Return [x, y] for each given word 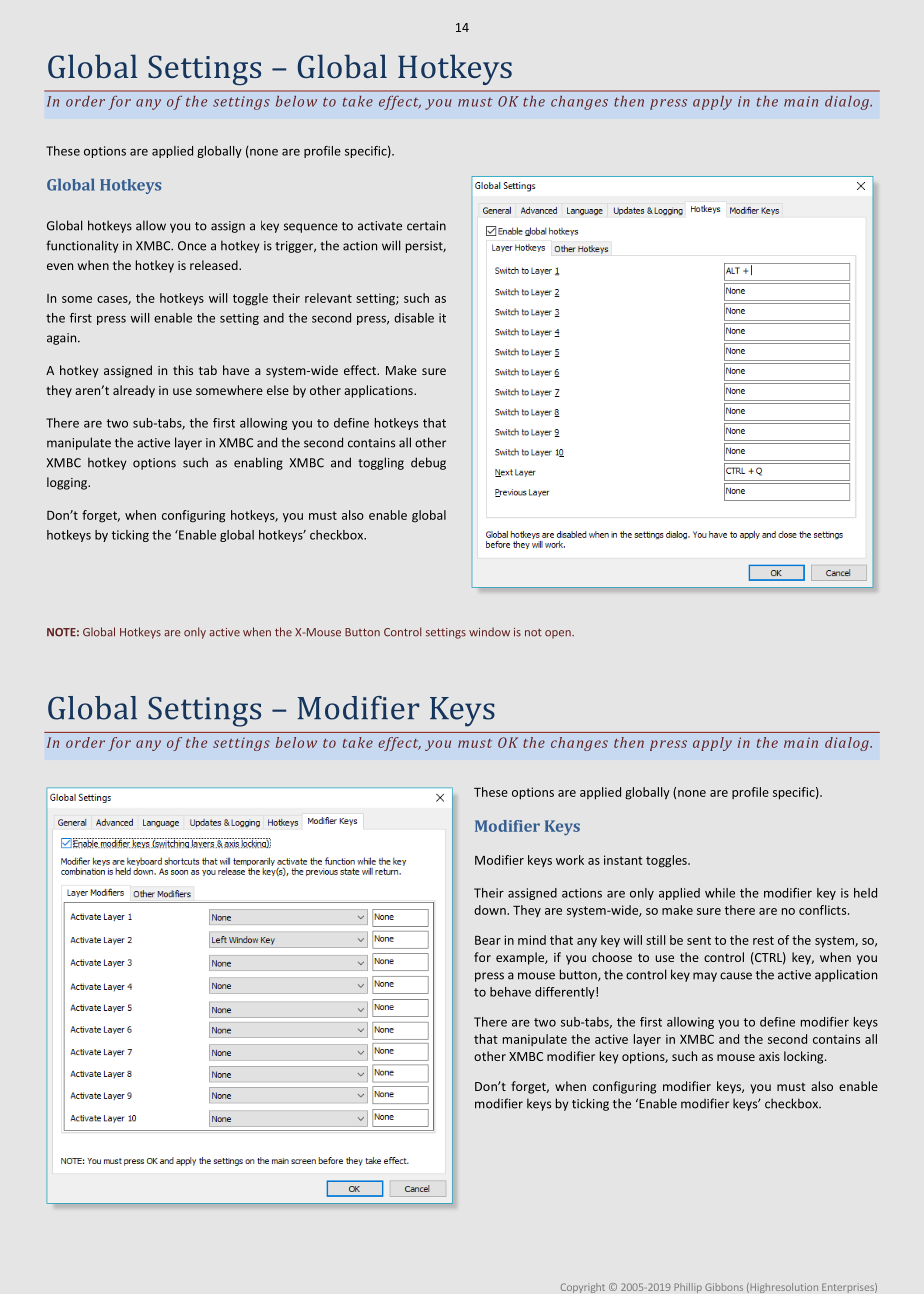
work [570, 860]
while [720, 893]
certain [426, 226]
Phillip [688, 1288]
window [489, 632]
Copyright [583, 1288]
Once [192, 246]
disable [414, 318]
